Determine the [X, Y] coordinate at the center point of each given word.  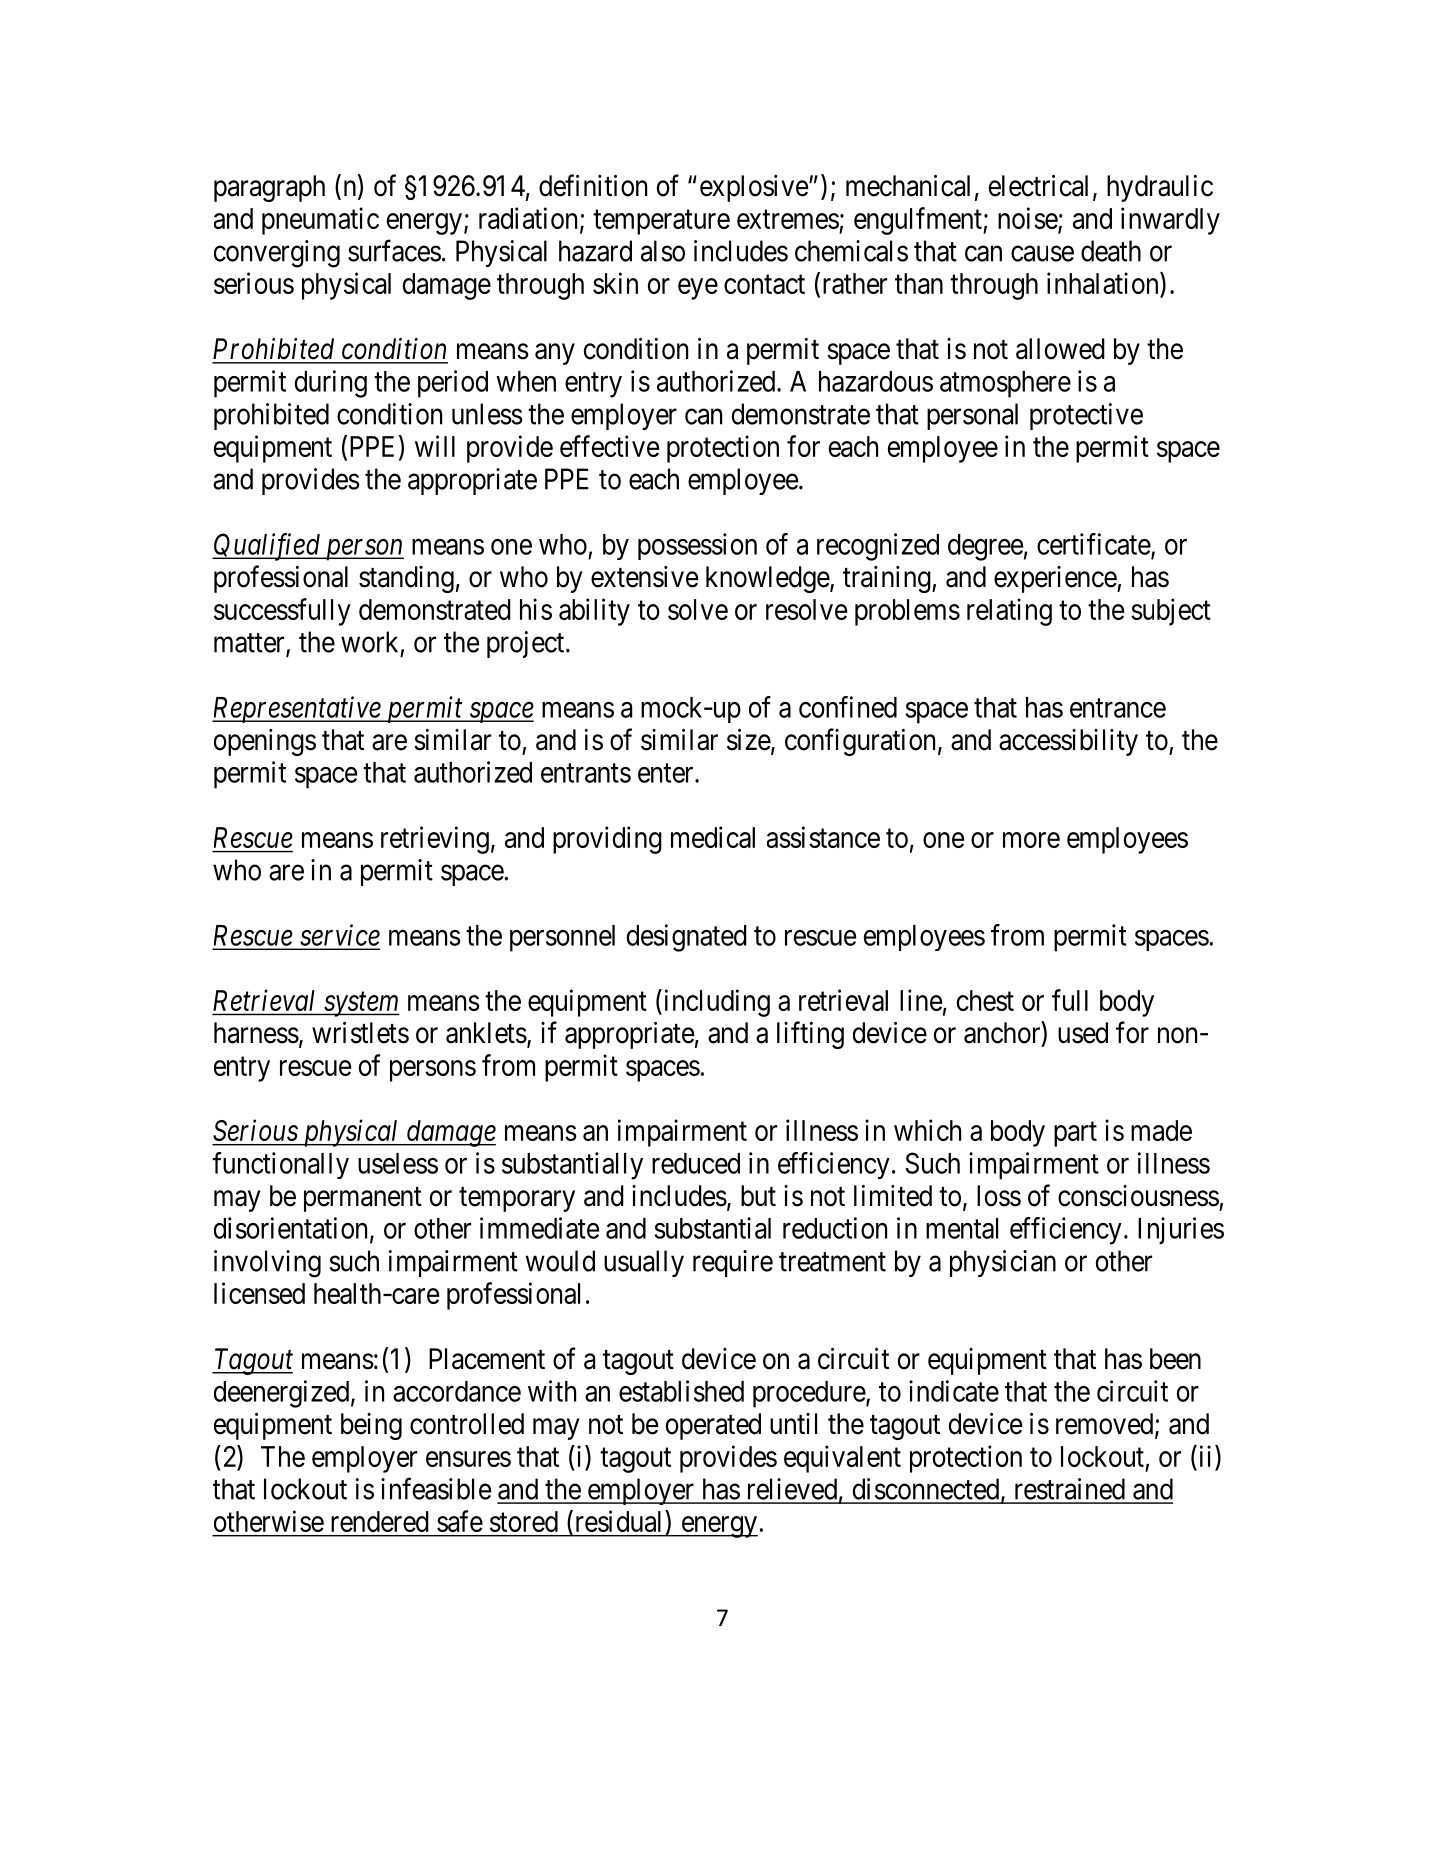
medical [713, 837]
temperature [661, 222]
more [1031, 840]
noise [1028, 219]
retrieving [435, 840]
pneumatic [320, 221]
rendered [380, 1521]
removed [1106, 1425]
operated [713, 1426]
